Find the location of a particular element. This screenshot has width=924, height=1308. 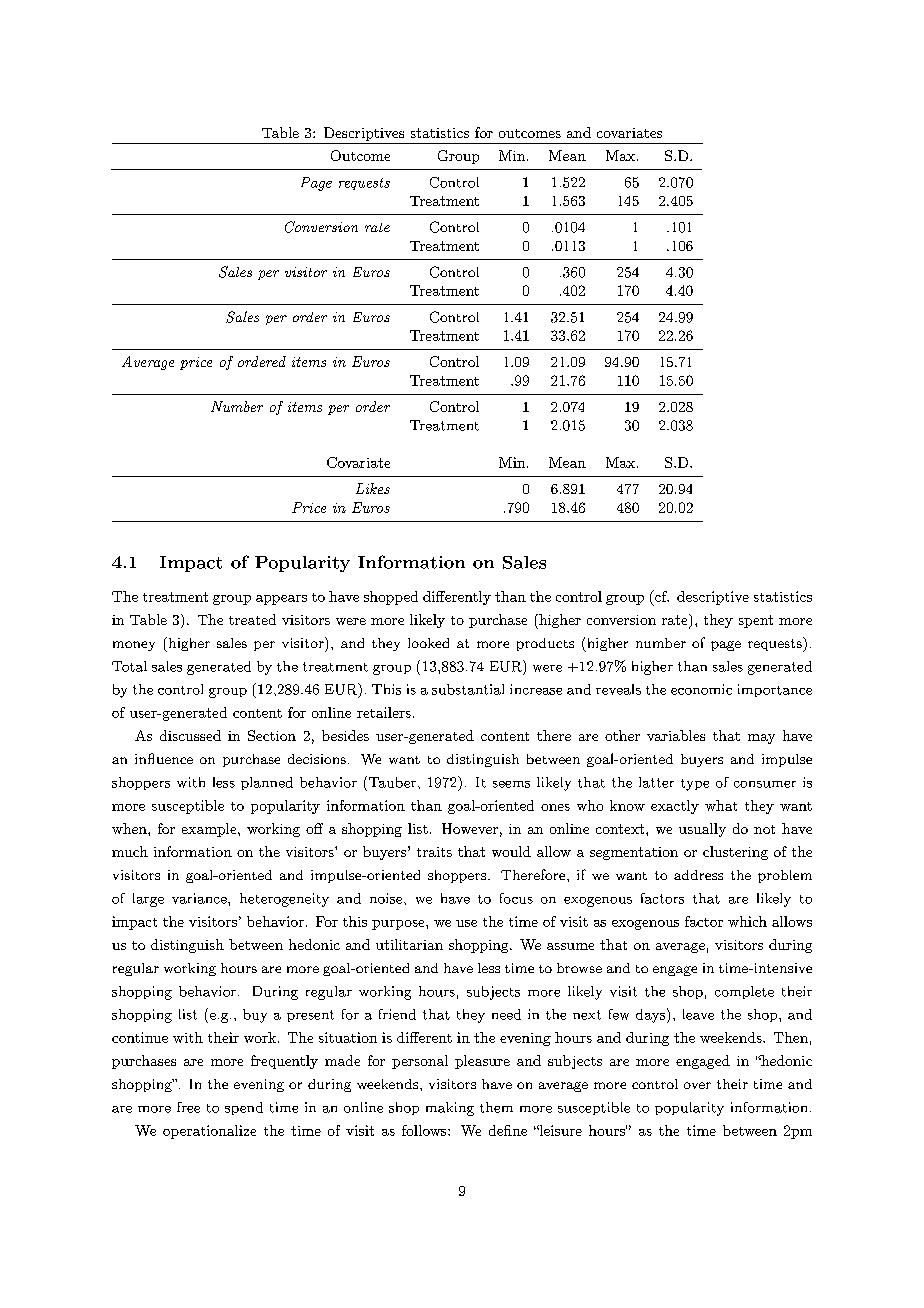

variance is located at coordinates (200, 898).
